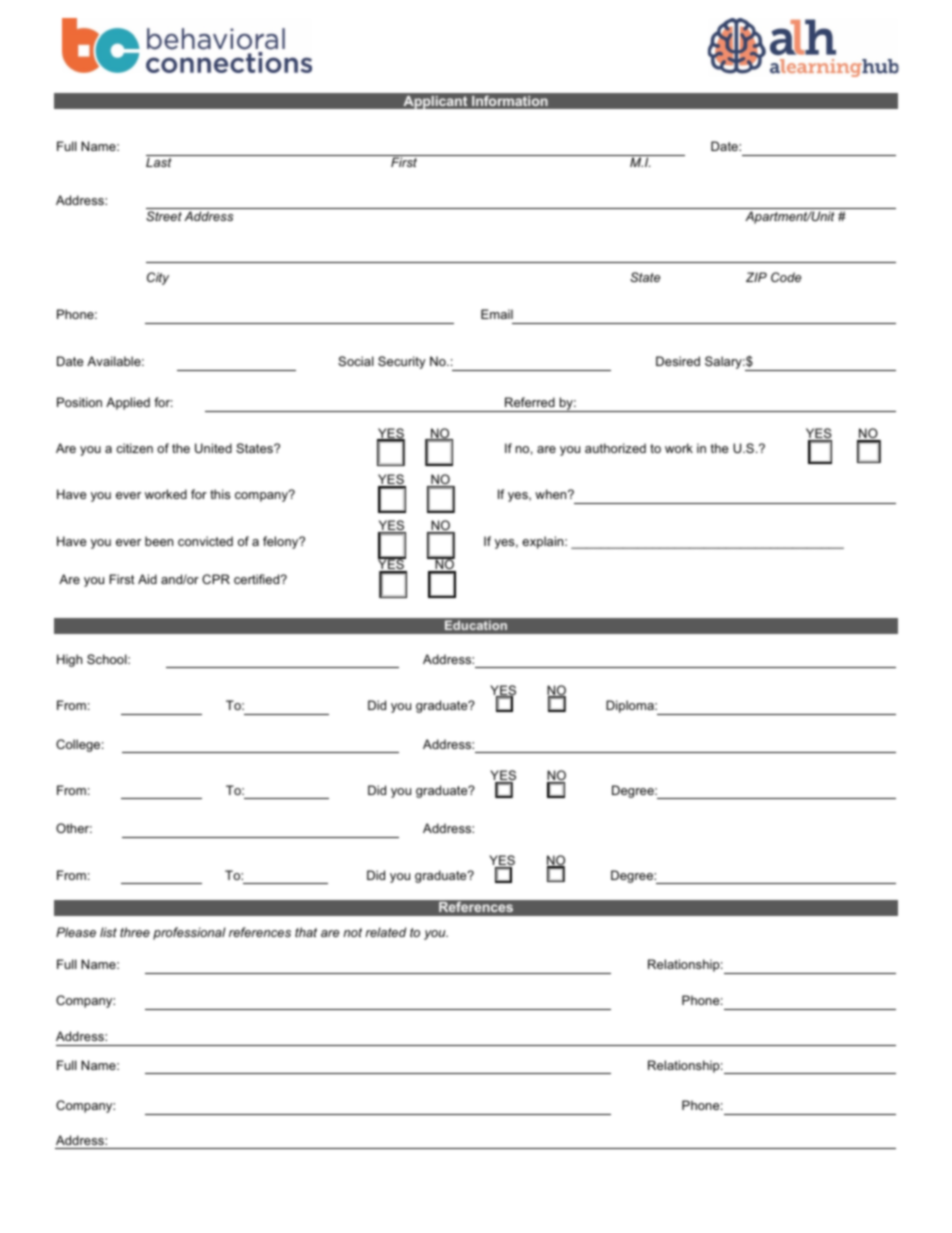  I want to click on three, so click(135, 932).
